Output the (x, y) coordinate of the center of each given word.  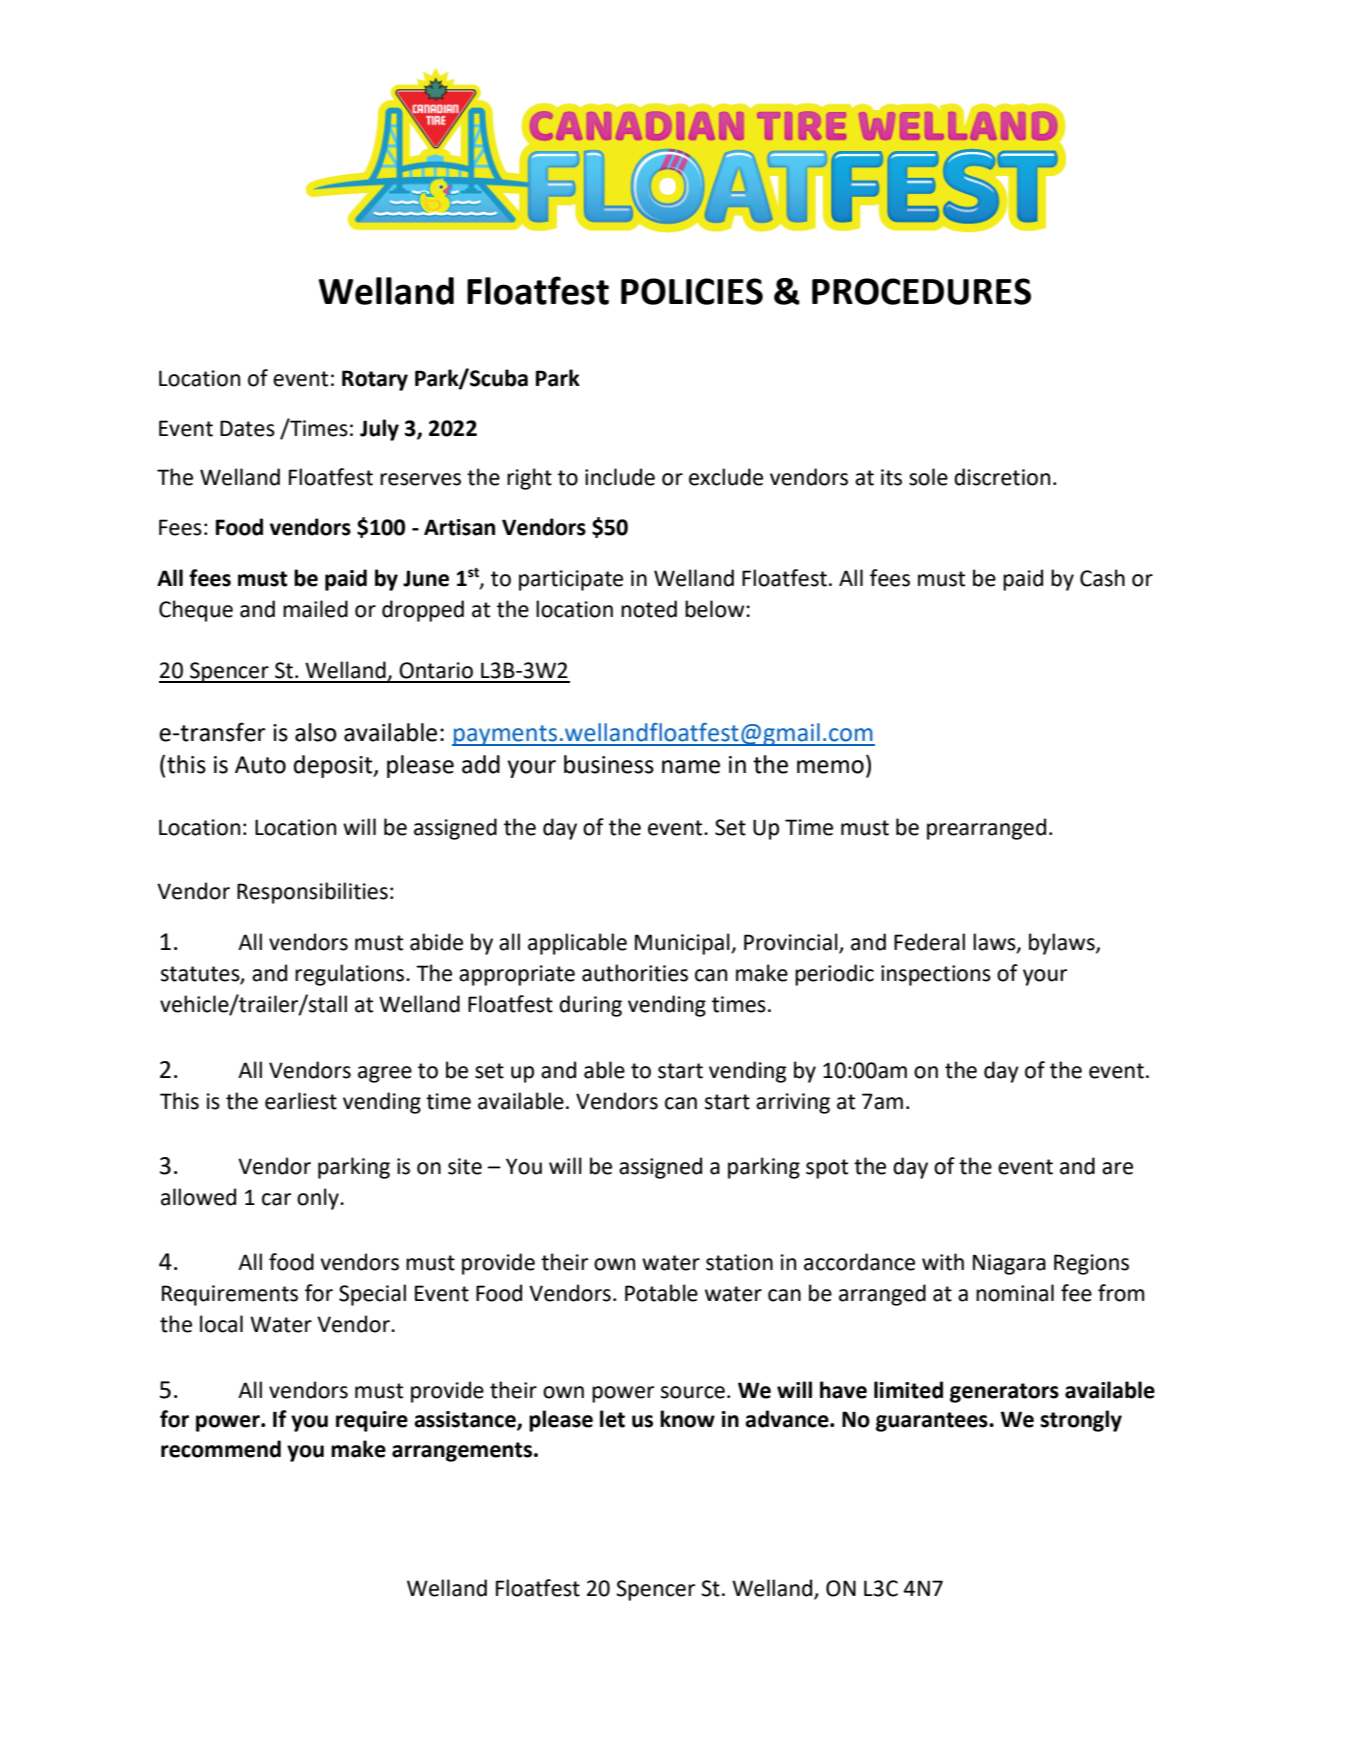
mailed (315, 609)
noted (649, 609)
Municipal (683, 944)
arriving (793, 1103)
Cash (1102, 578)
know (687, 1419)
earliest (301, 1101)
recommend (221, 1449)
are (1117, 1168)
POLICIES (692, 291)
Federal (929, 942)
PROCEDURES (921, 291)
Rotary (375, 380)
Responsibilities (312, 893)
